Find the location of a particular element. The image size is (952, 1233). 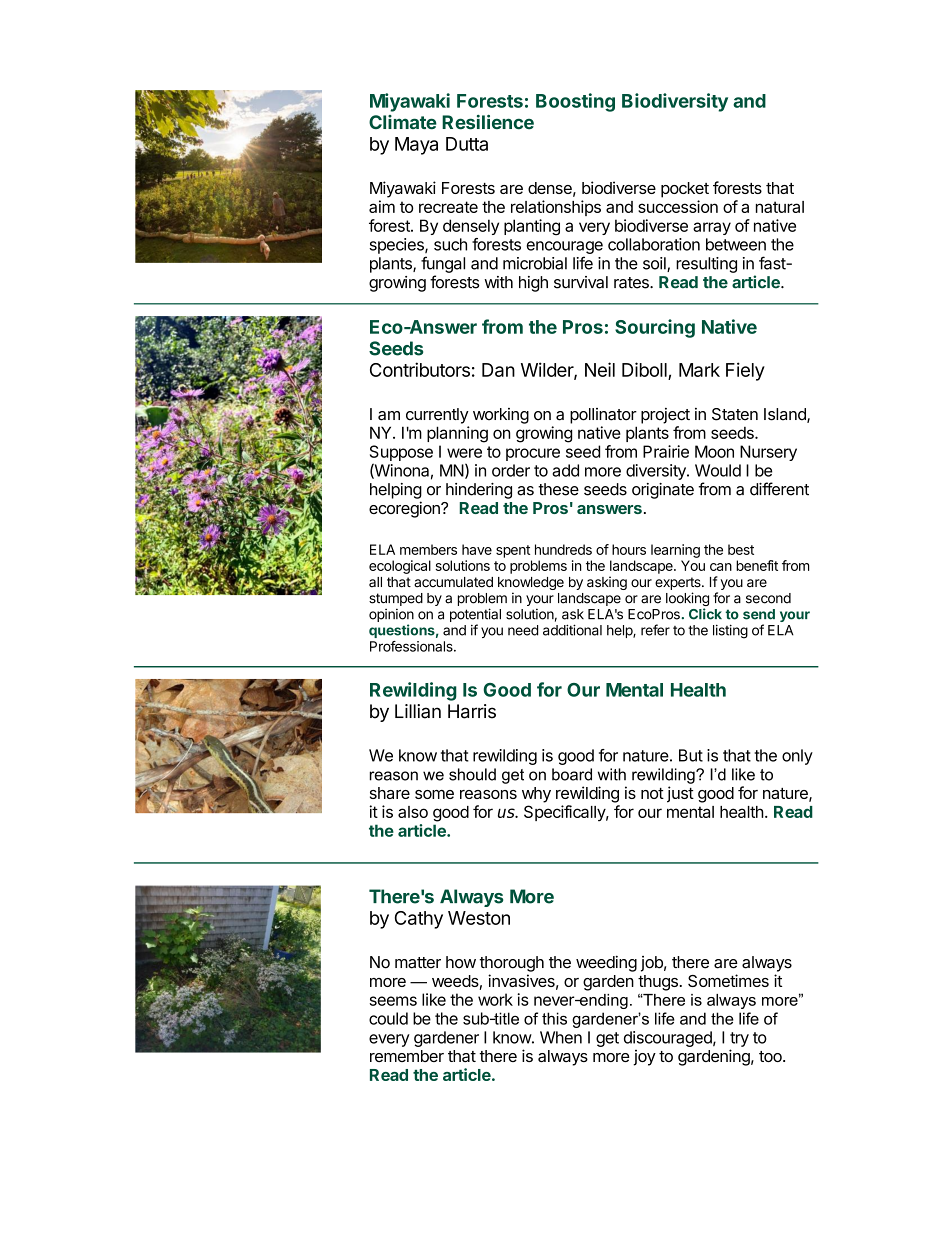

natural is located at coordinates (780, 207).
